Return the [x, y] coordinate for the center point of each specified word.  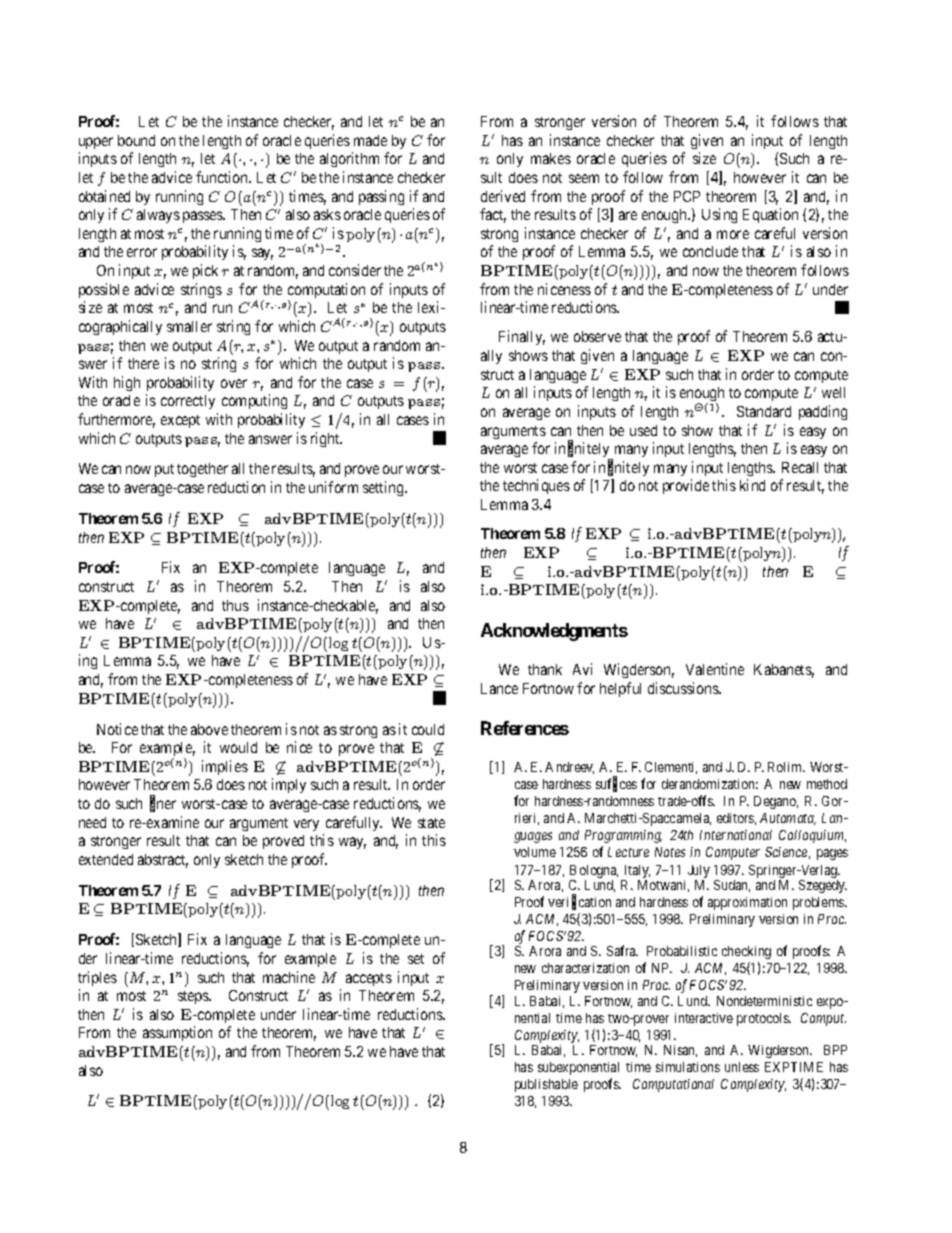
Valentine [715, 669]
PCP [687, 196]
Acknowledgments [554, 632]
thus [235, 605]
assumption [177, 1033]
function [223, 177]
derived [503, 196]
